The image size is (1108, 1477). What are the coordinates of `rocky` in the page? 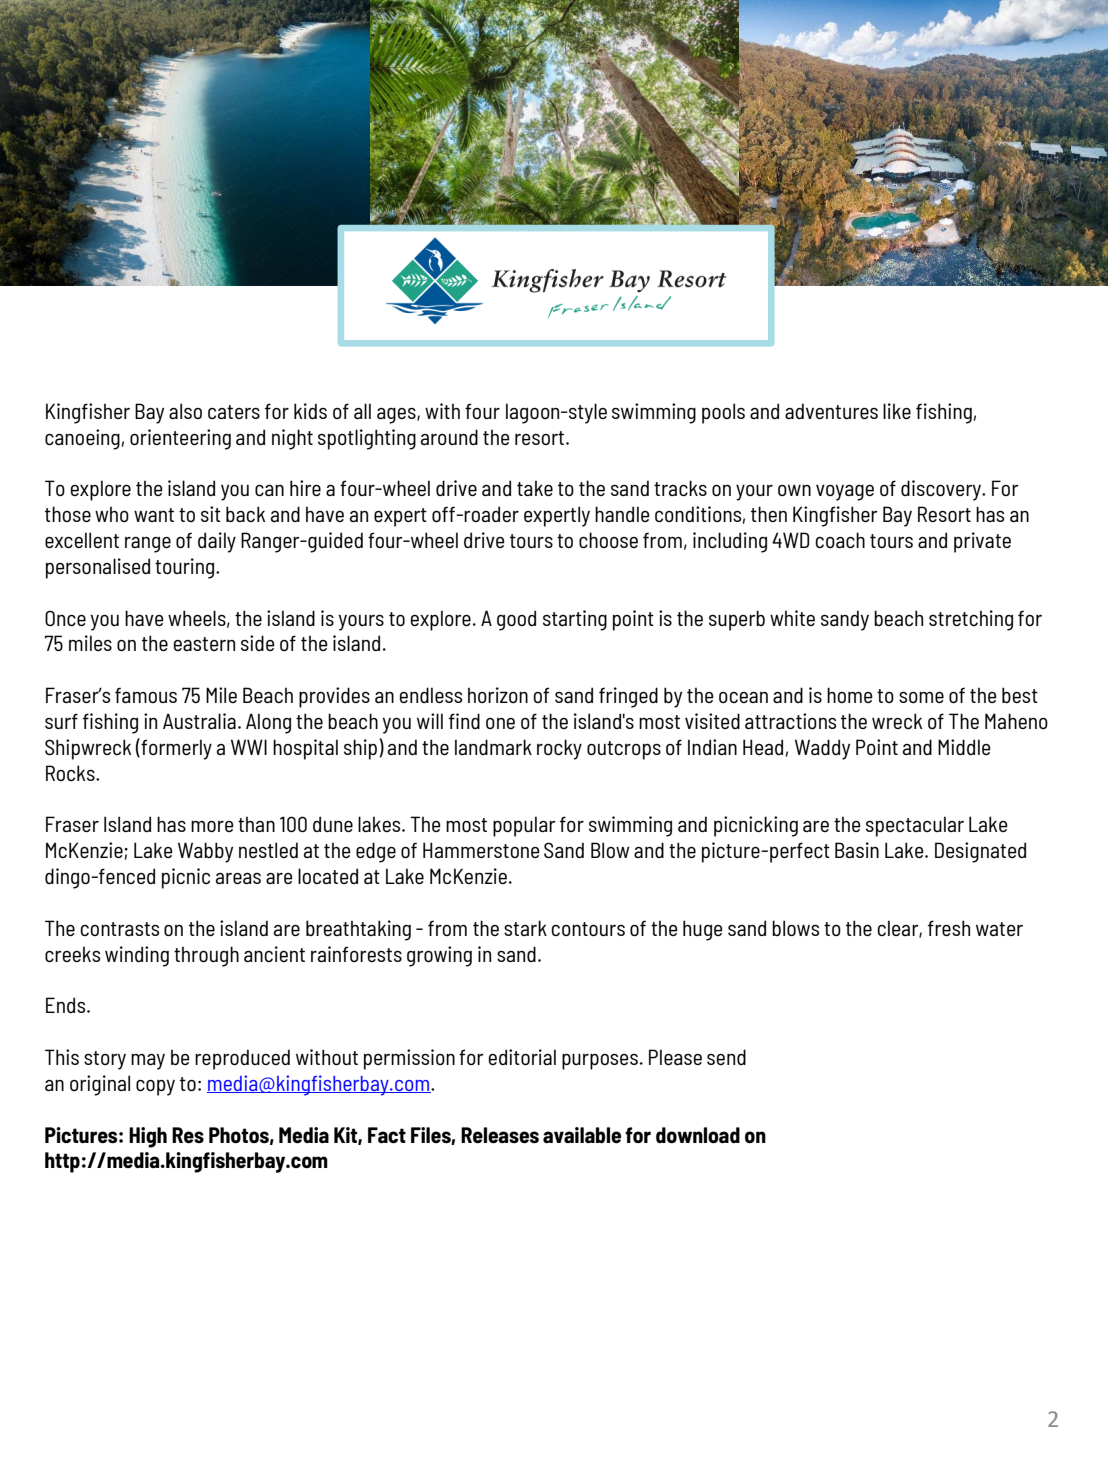 It's located at (559, 749).
